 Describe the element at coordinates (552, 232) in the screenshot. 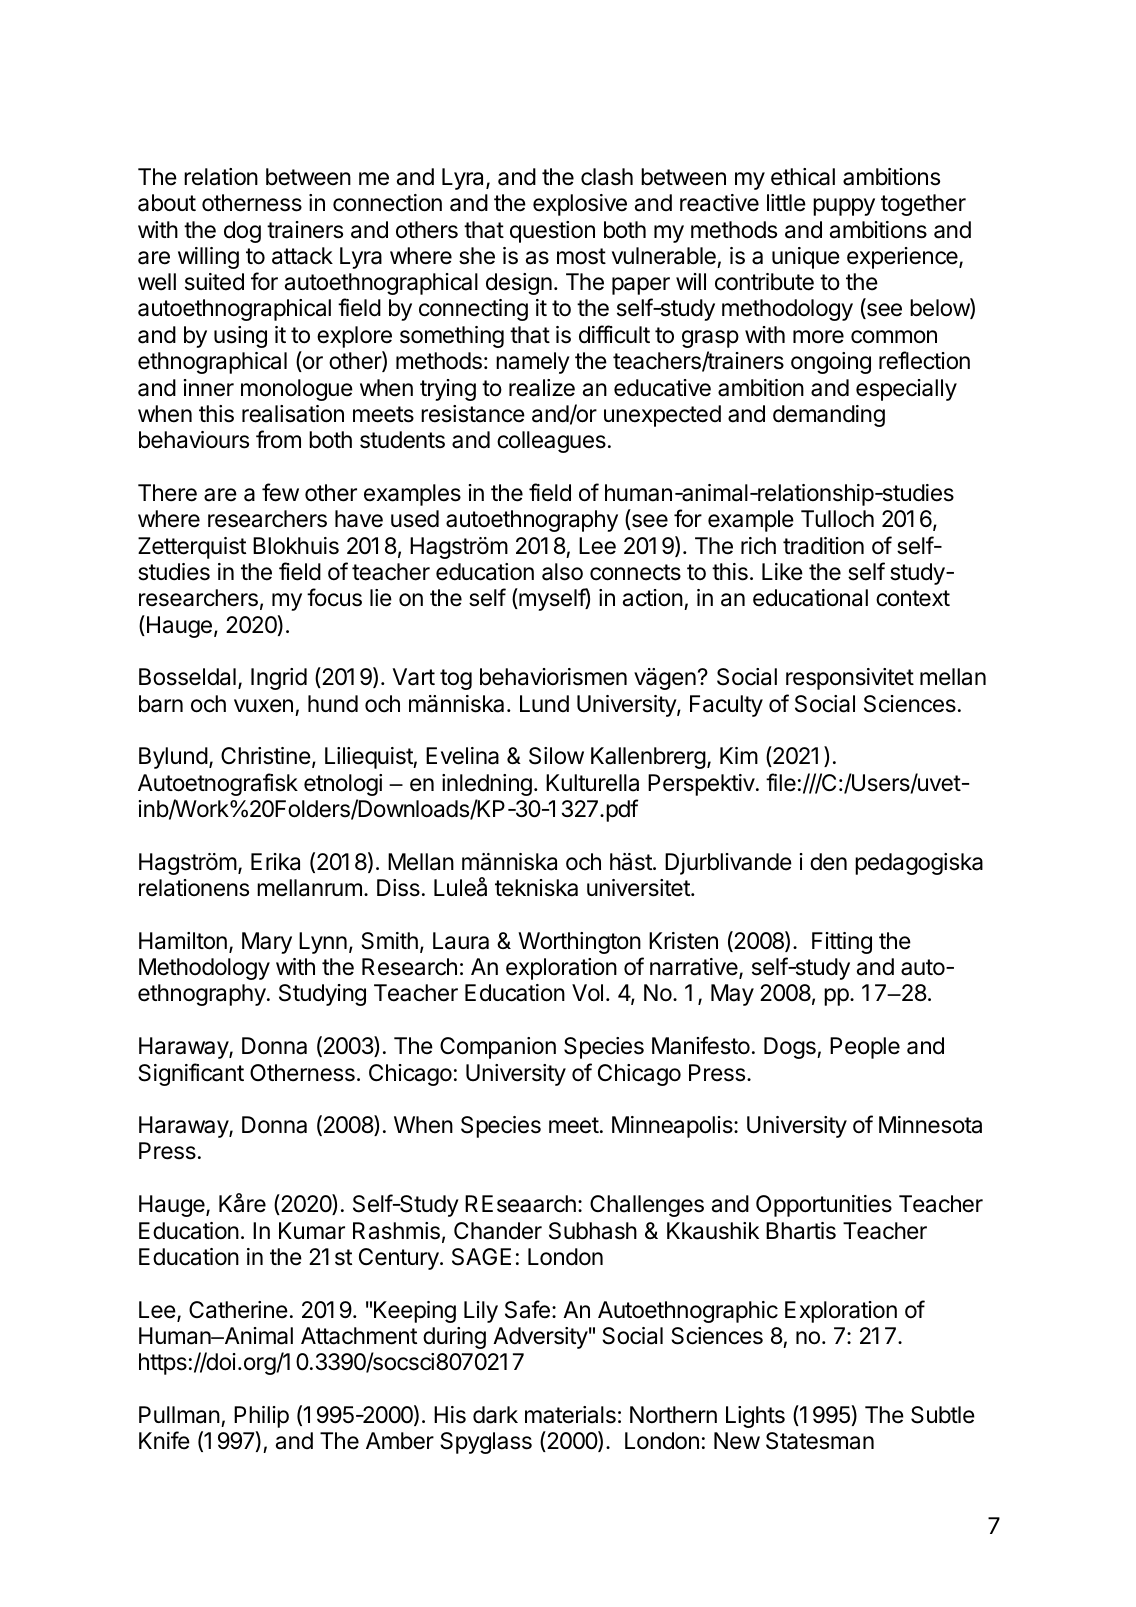

I see `question` at that location.
